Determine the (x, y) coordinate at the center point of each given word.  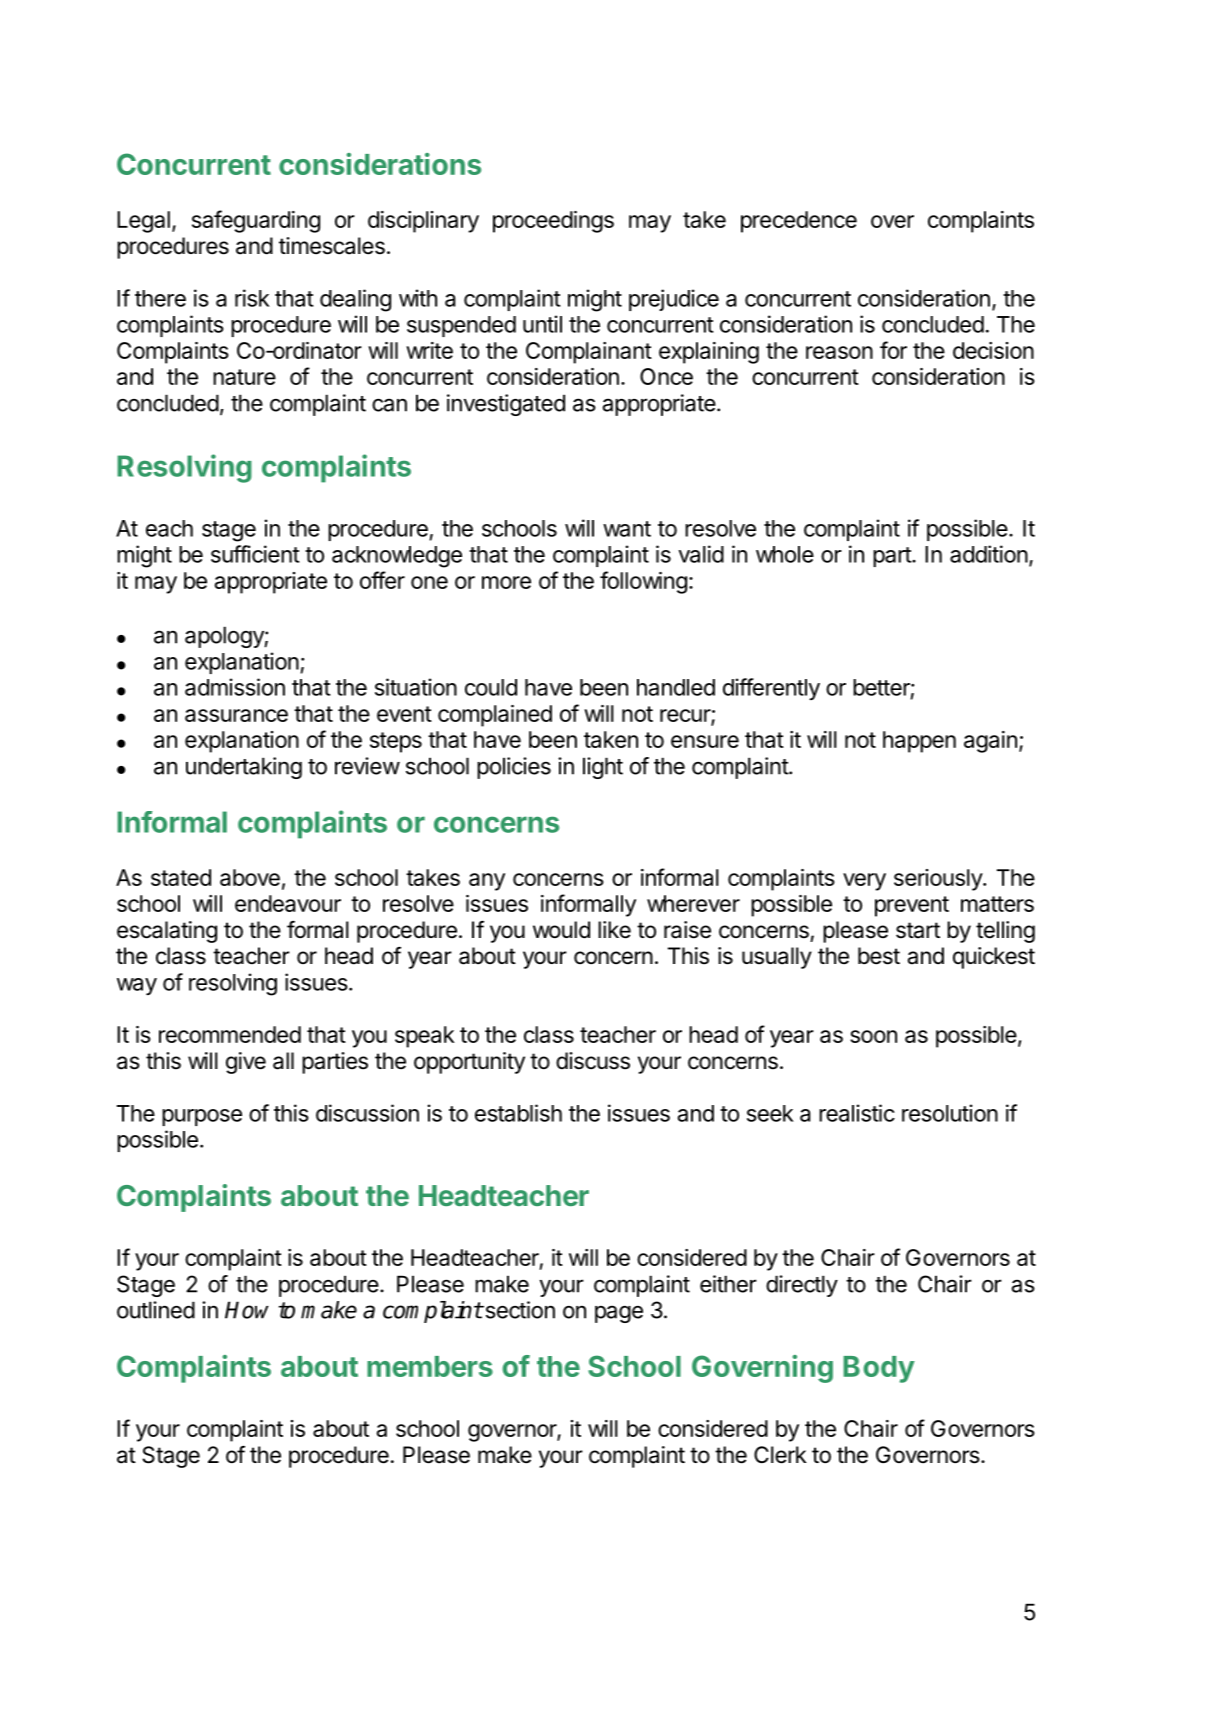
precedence (799, 222)
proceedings (553, 222)
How (247, 1310)
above (250, 877)
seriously (939, 880)
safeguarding (256, 221)
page (619, 1314)
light (603, 768)
